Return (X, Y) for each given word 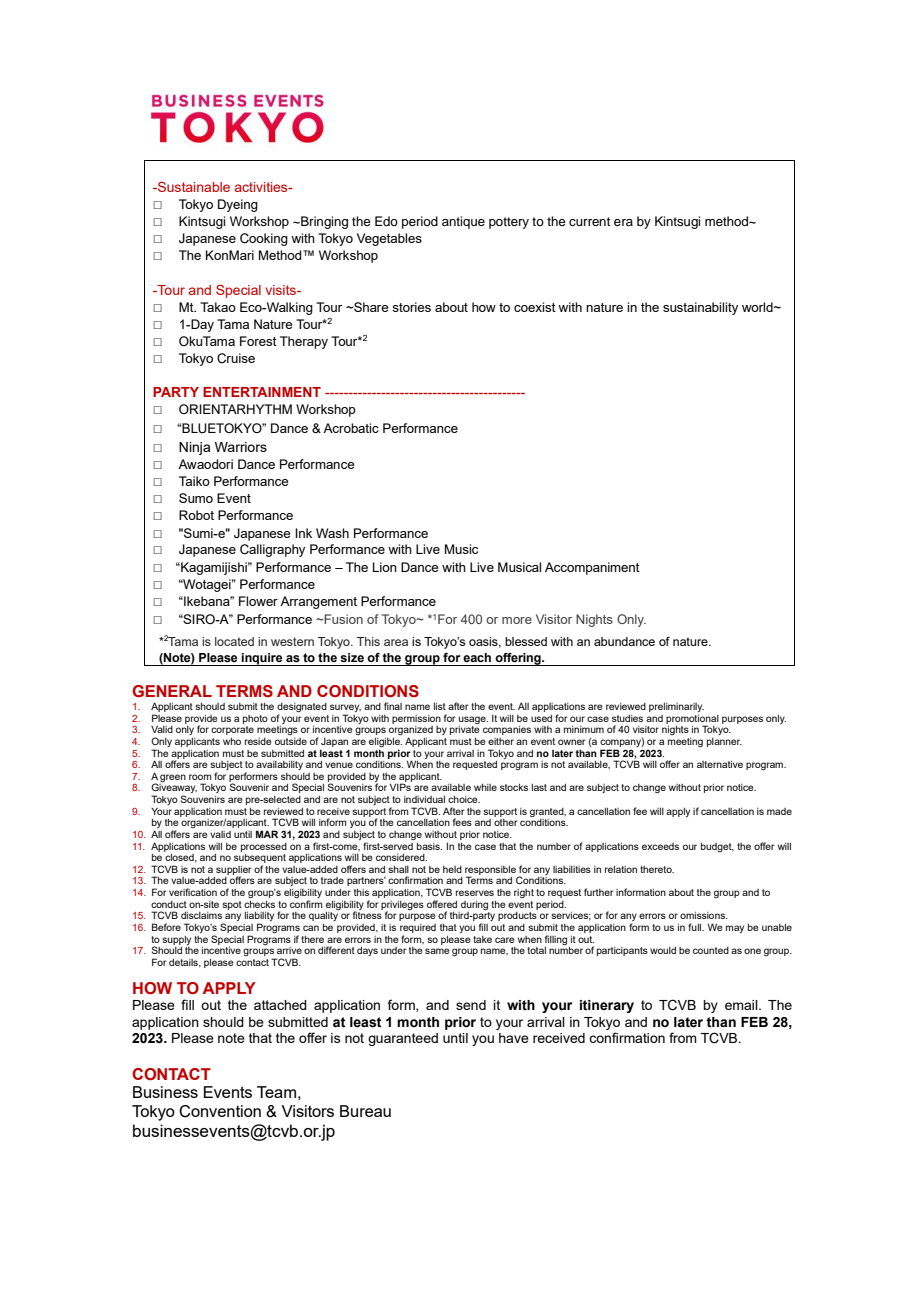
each (477, 657)
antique (463, 222)
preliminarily (676, 707)
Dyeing (238, 205)
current (589, 222)
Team (276, 1092)
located (234, 641)
